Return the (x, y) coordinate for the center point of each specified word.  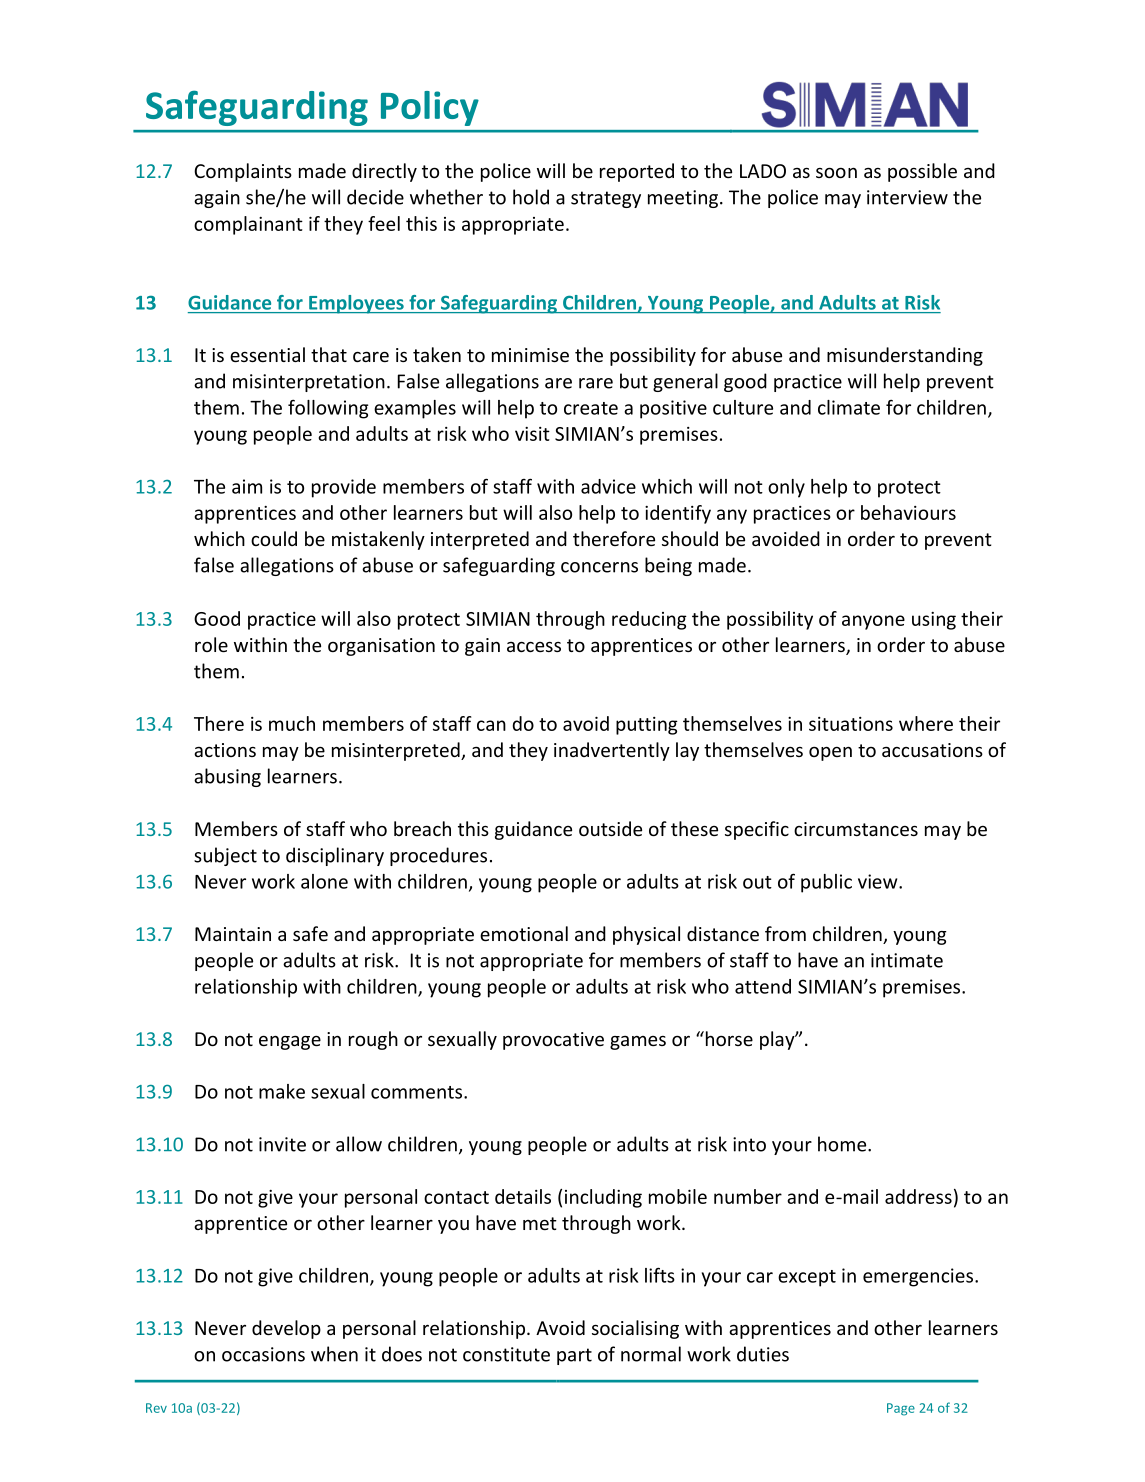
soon (836, 172)
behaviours (908, 512)
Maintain (233, 934)
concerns (599, 567)
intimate (907, 960)
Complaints (243, 172)
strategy (606, 199)
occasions (263, 1354)
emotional (524, 933)
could (274, 538)
